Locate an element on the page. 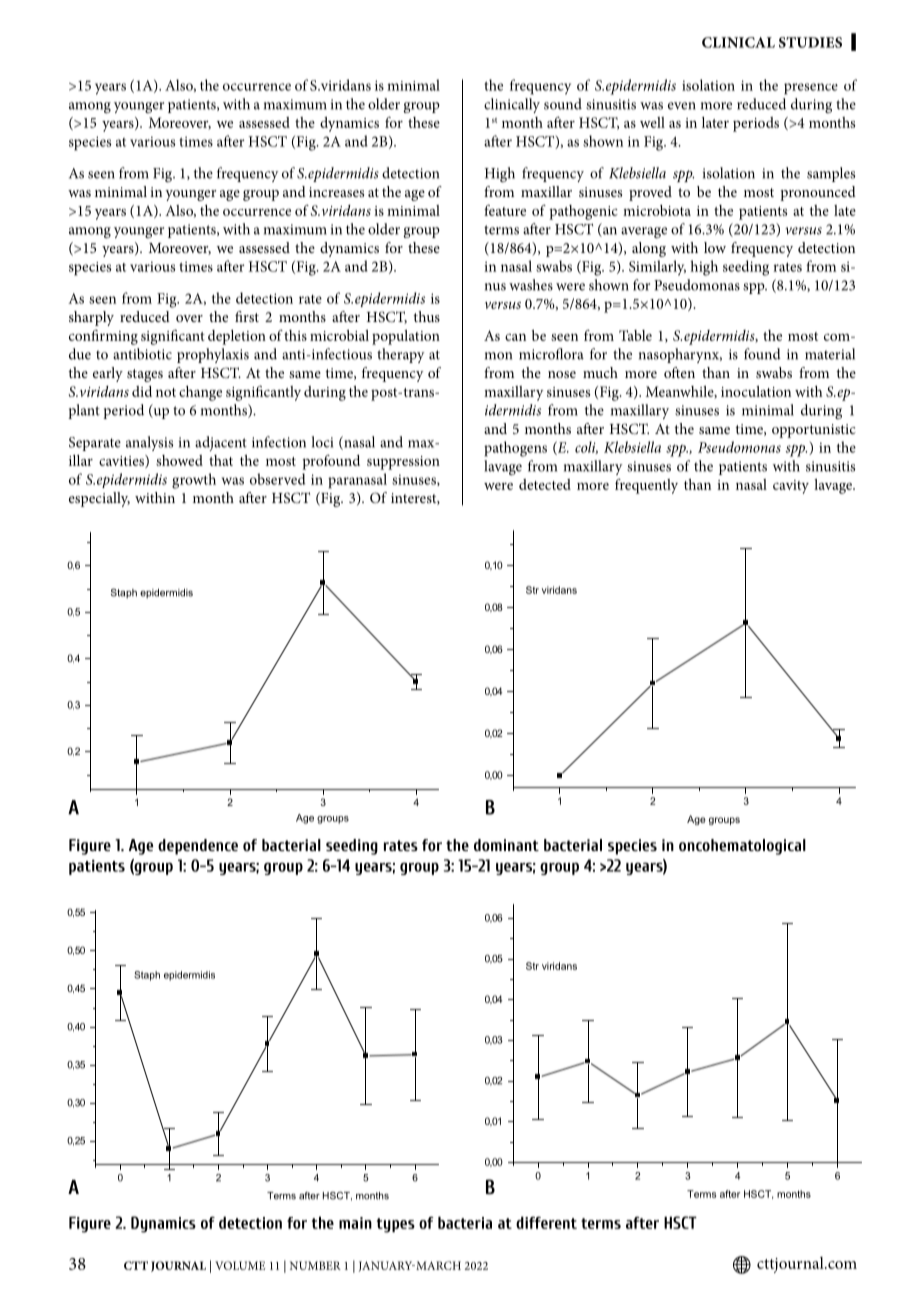 This page has width=924, height=1308. suppression is located at coordinates (403, 463).
